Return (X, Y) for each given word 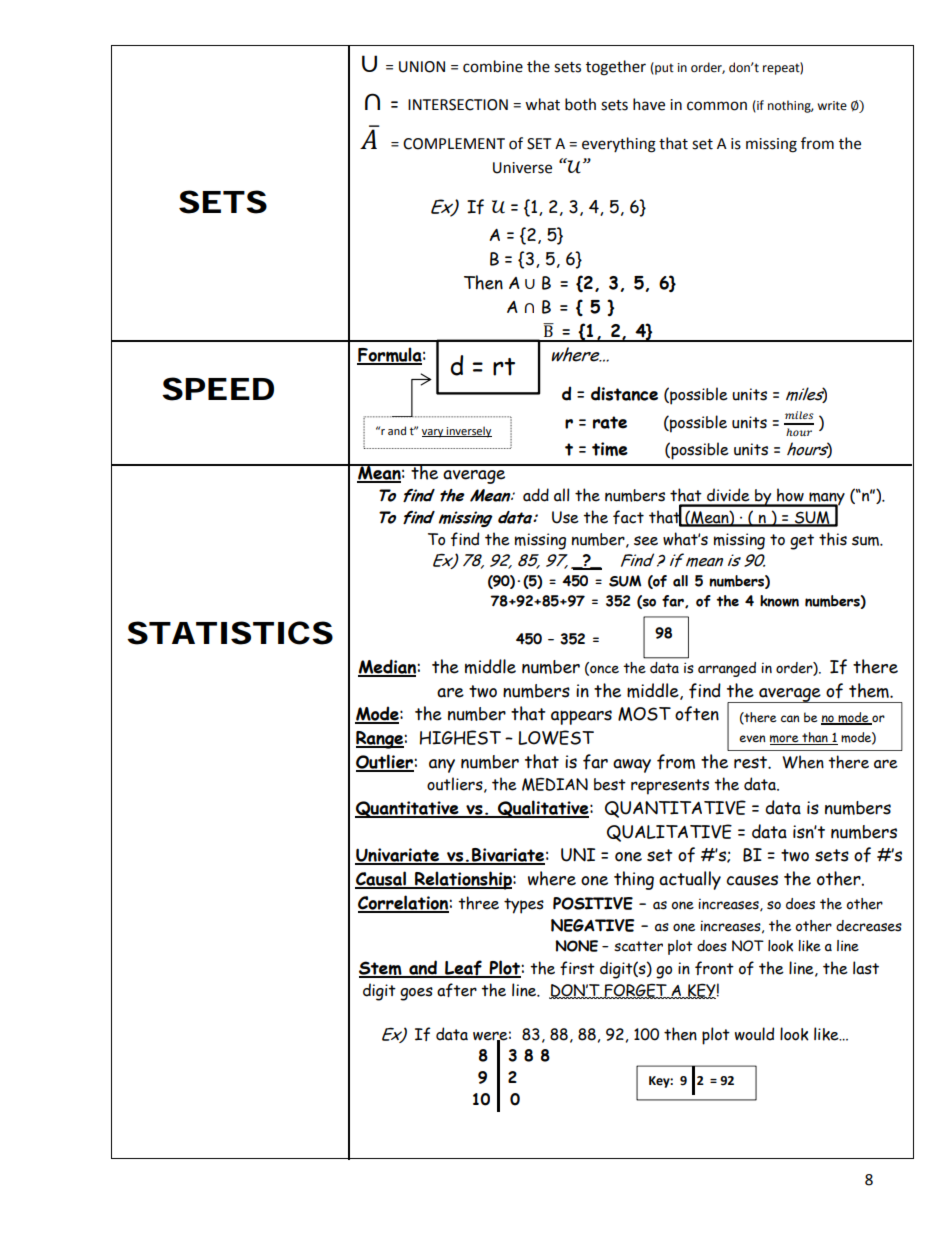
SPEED (218, 389)
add (536, 495)
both (580, 104)
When (803, 762)
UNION (422, 67)
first (577, 968)
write (832, 106)
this (833, 539)
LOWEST (556, 737)
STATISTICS (230, 633)
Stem (381, 969)
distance (624, 393)
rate (610, 422)
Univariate (398, 856)
